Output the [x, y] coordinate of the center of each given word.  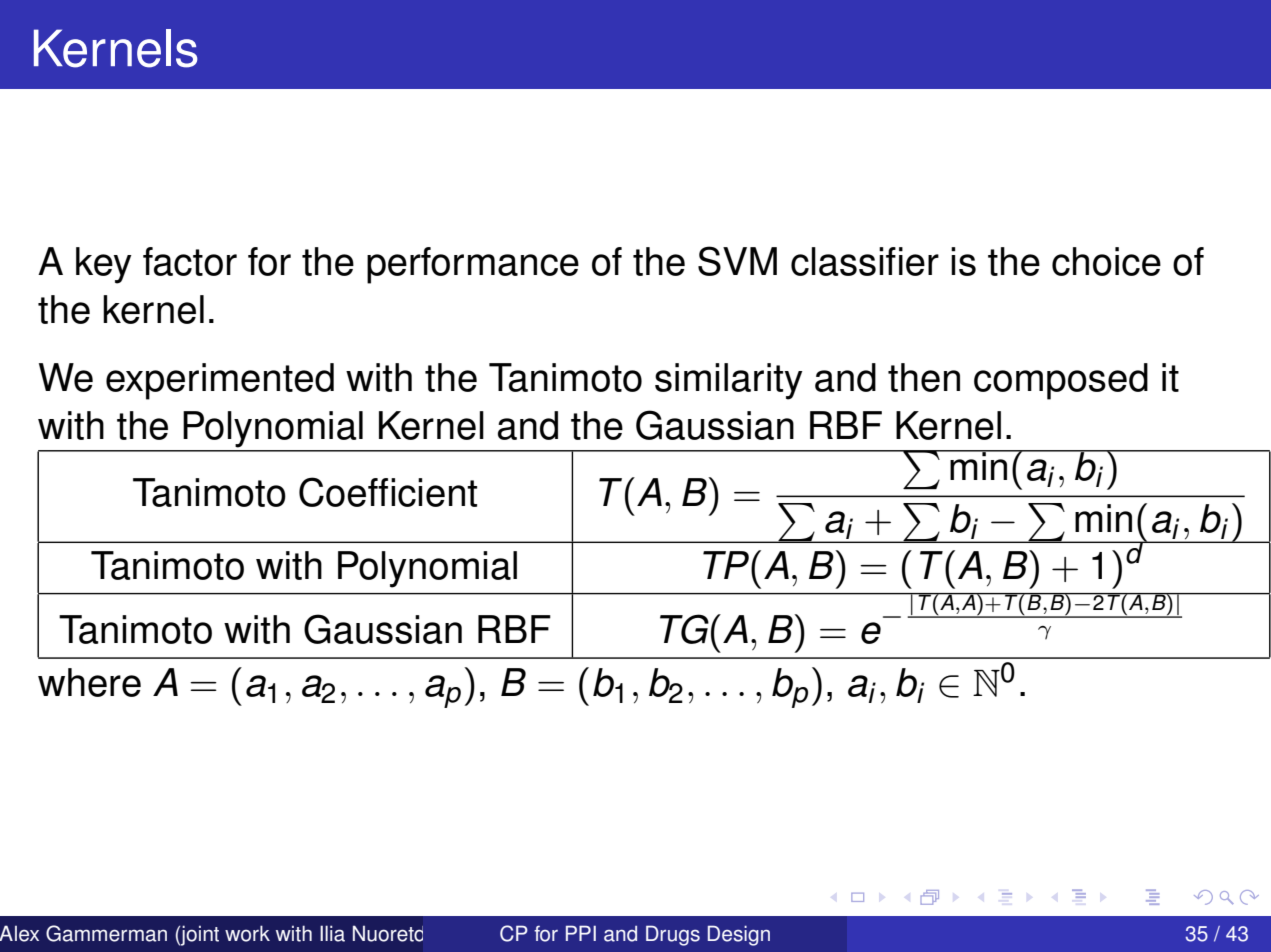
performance [473, 265]
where [89, 682]
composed [1061, 381]
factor [190, 261]
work [247, 933]
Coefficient [388, 492]
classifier [865, 261]
